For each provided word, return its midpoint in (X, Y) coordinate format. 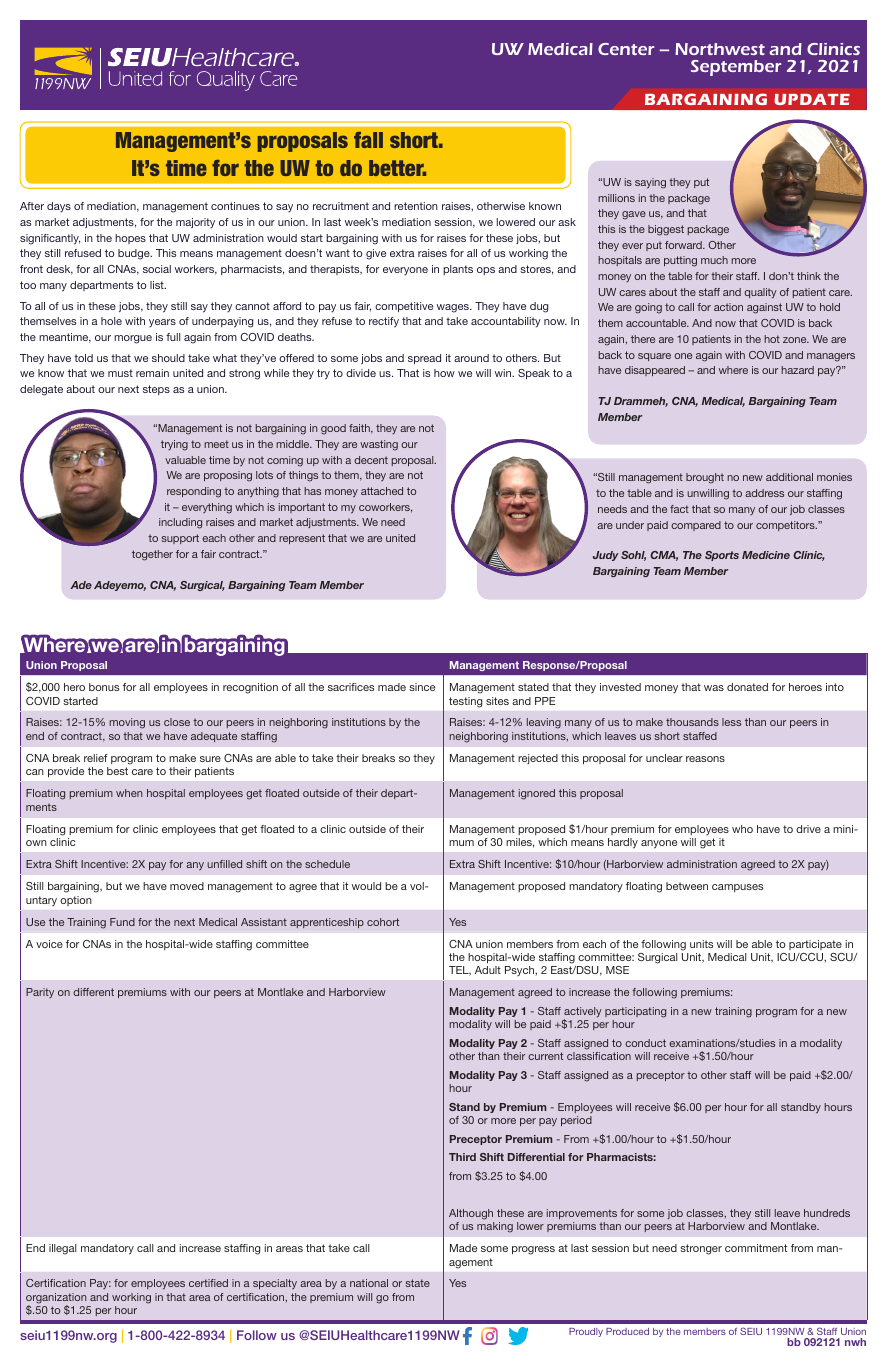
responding (194, 492)
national (369, 1283)
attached (382, 491)
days (59, 207)
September (736, 68)
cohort (383, 922)
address (764, 493)
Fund (122, 922)
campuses (737, 888)
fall (368, 140)
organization (56, 1299)
